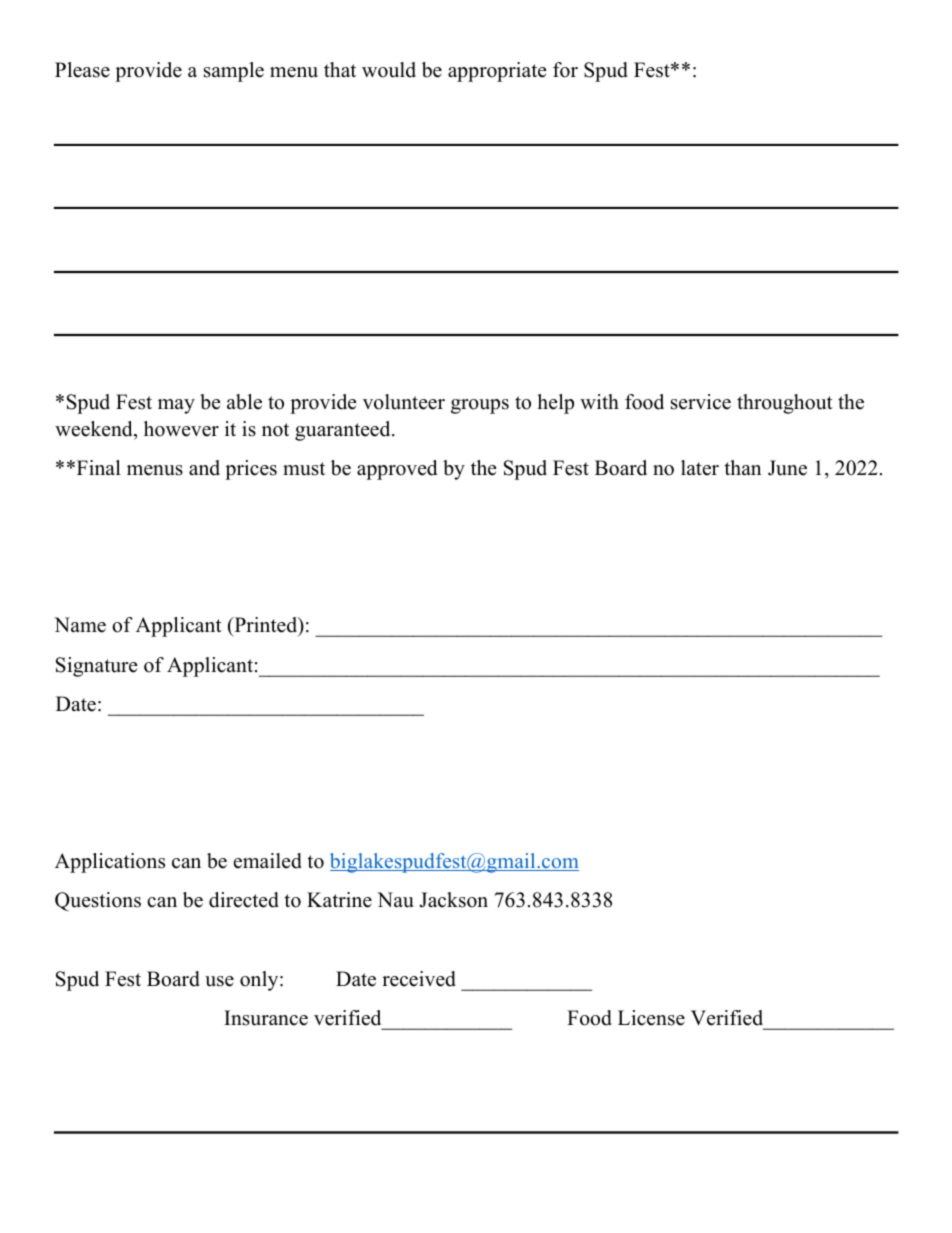 This image has width=952, height=1233. What do you see at coordinates (651, 1018) in the image?
I see `License` at bounding box center [651, 1018].
